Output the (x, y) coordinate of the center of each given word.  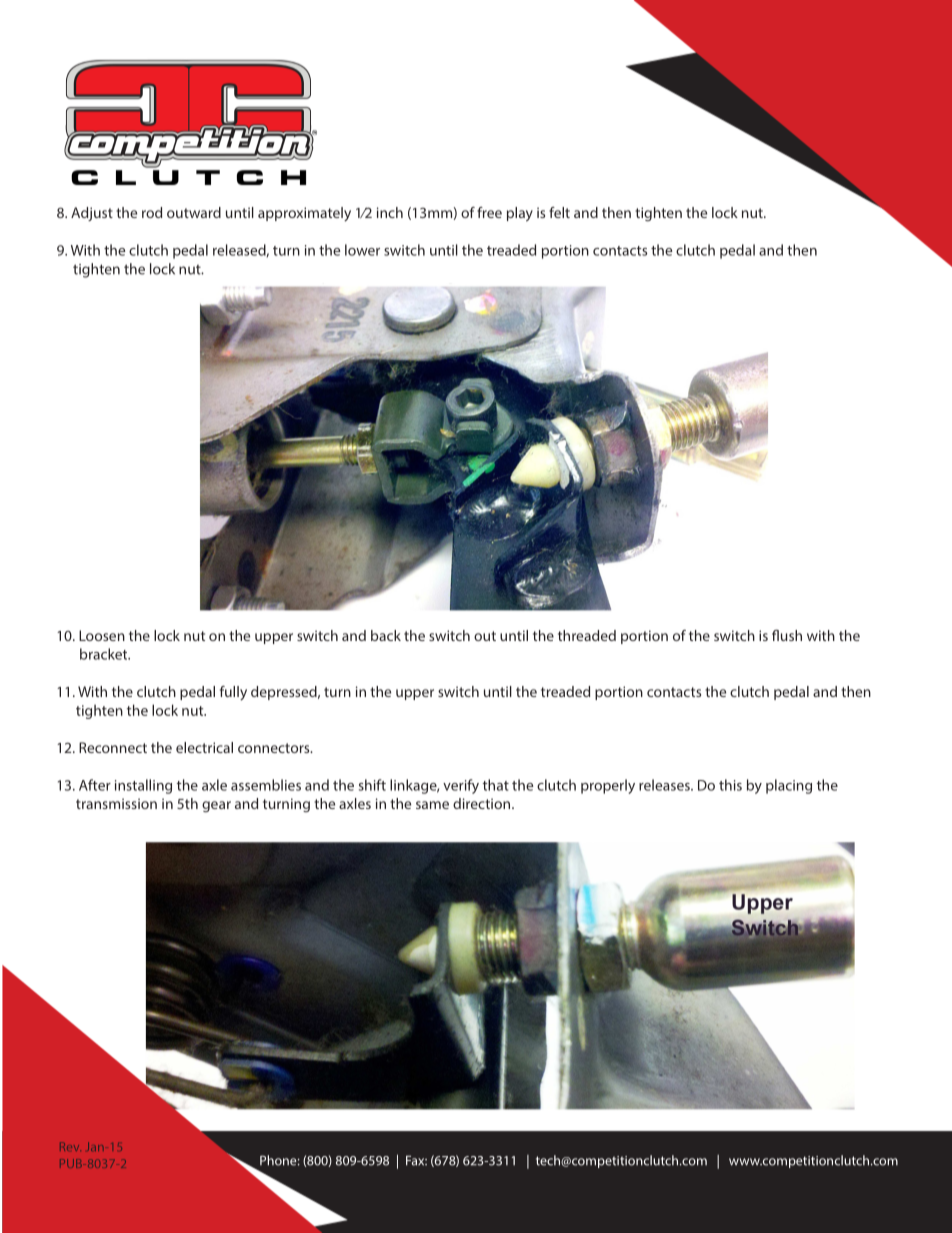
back (386, 635)
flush (787, 635)
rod (152, 212)
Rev (70, 1146)
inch (390, 212)
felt (559, 212)
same (432, 805)
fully (233, 693)
